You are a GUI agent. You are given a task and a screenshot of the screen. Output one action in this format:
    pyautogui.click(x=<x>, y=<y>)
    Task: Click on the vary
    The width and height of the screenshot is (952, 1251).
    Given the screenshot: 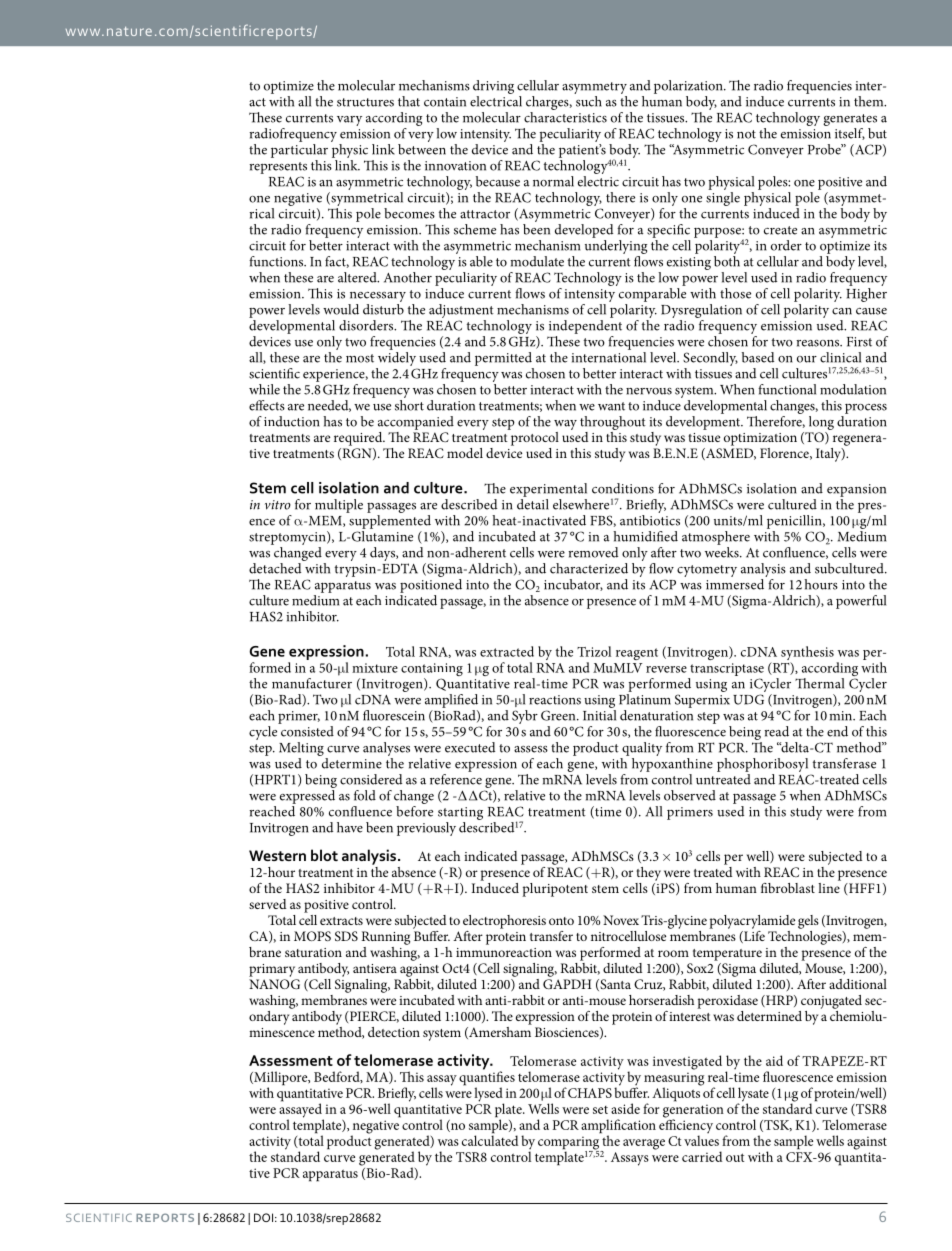 What is the action you would take?
    pyautogui.click(x=349, y=121)
